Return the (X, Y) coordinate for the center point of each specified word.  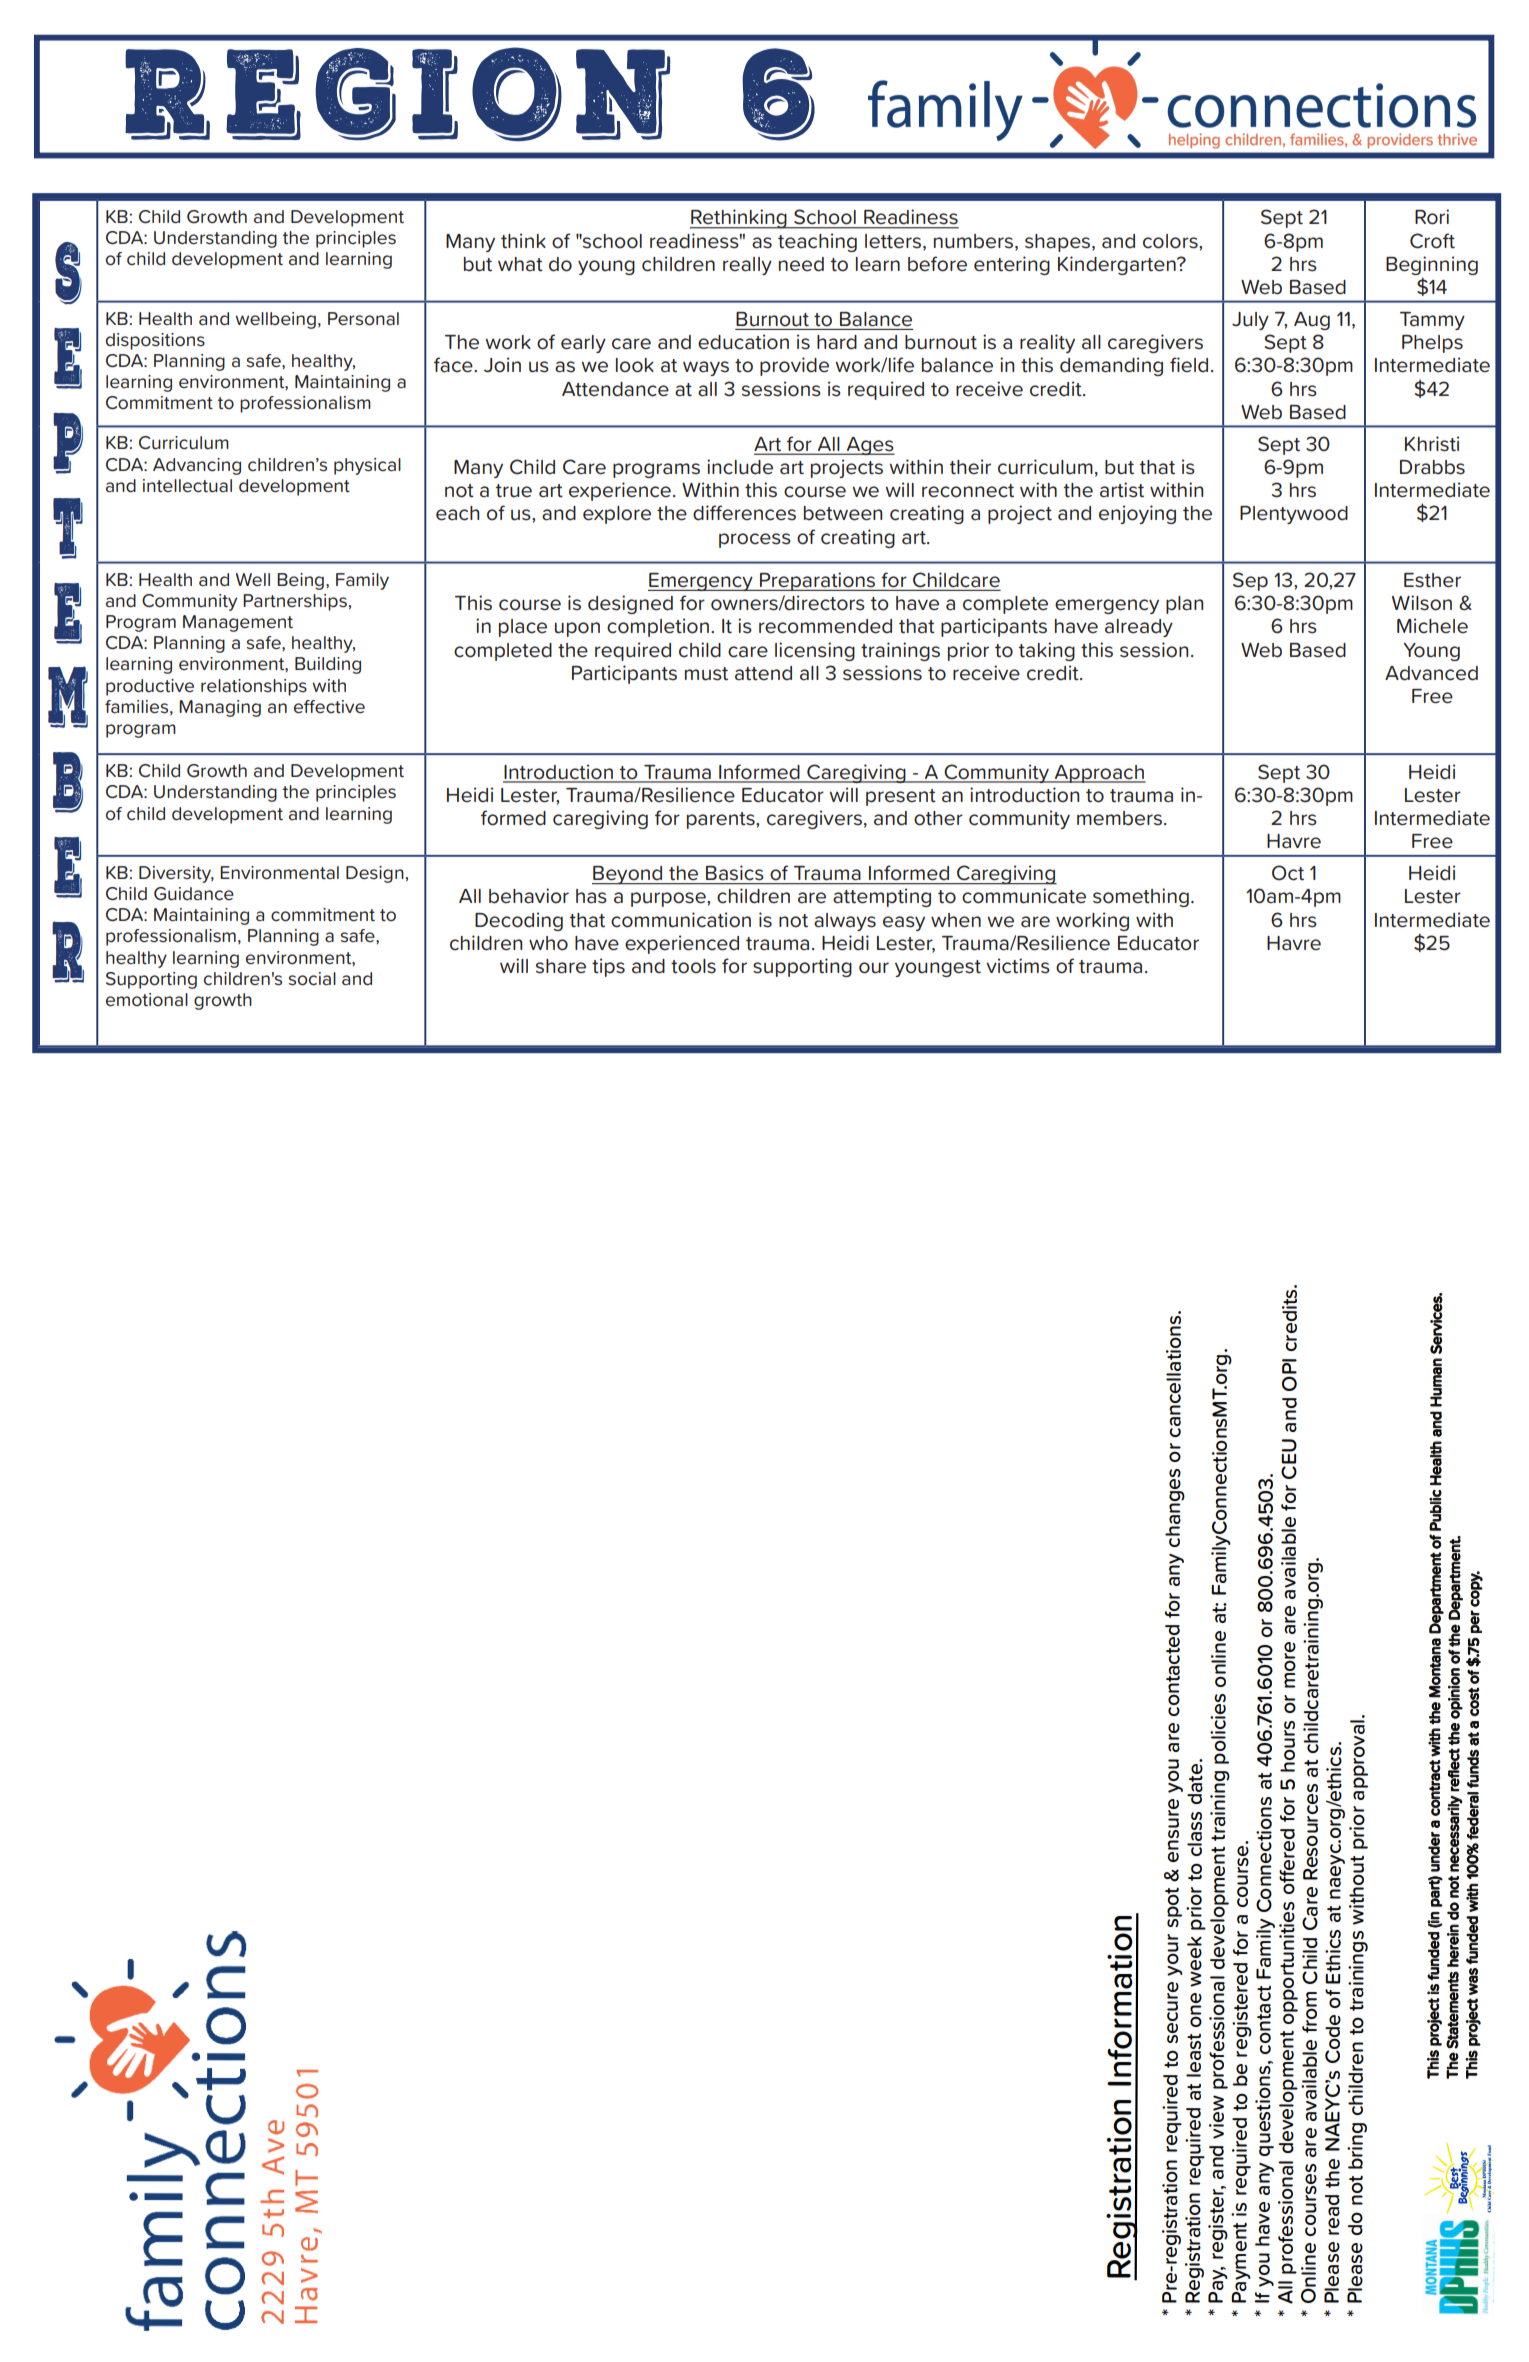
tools (693, 966)
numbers (973, 241)
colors (1171, 241)
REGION (398, 94)
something (1141, 897)
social (312, 979)
